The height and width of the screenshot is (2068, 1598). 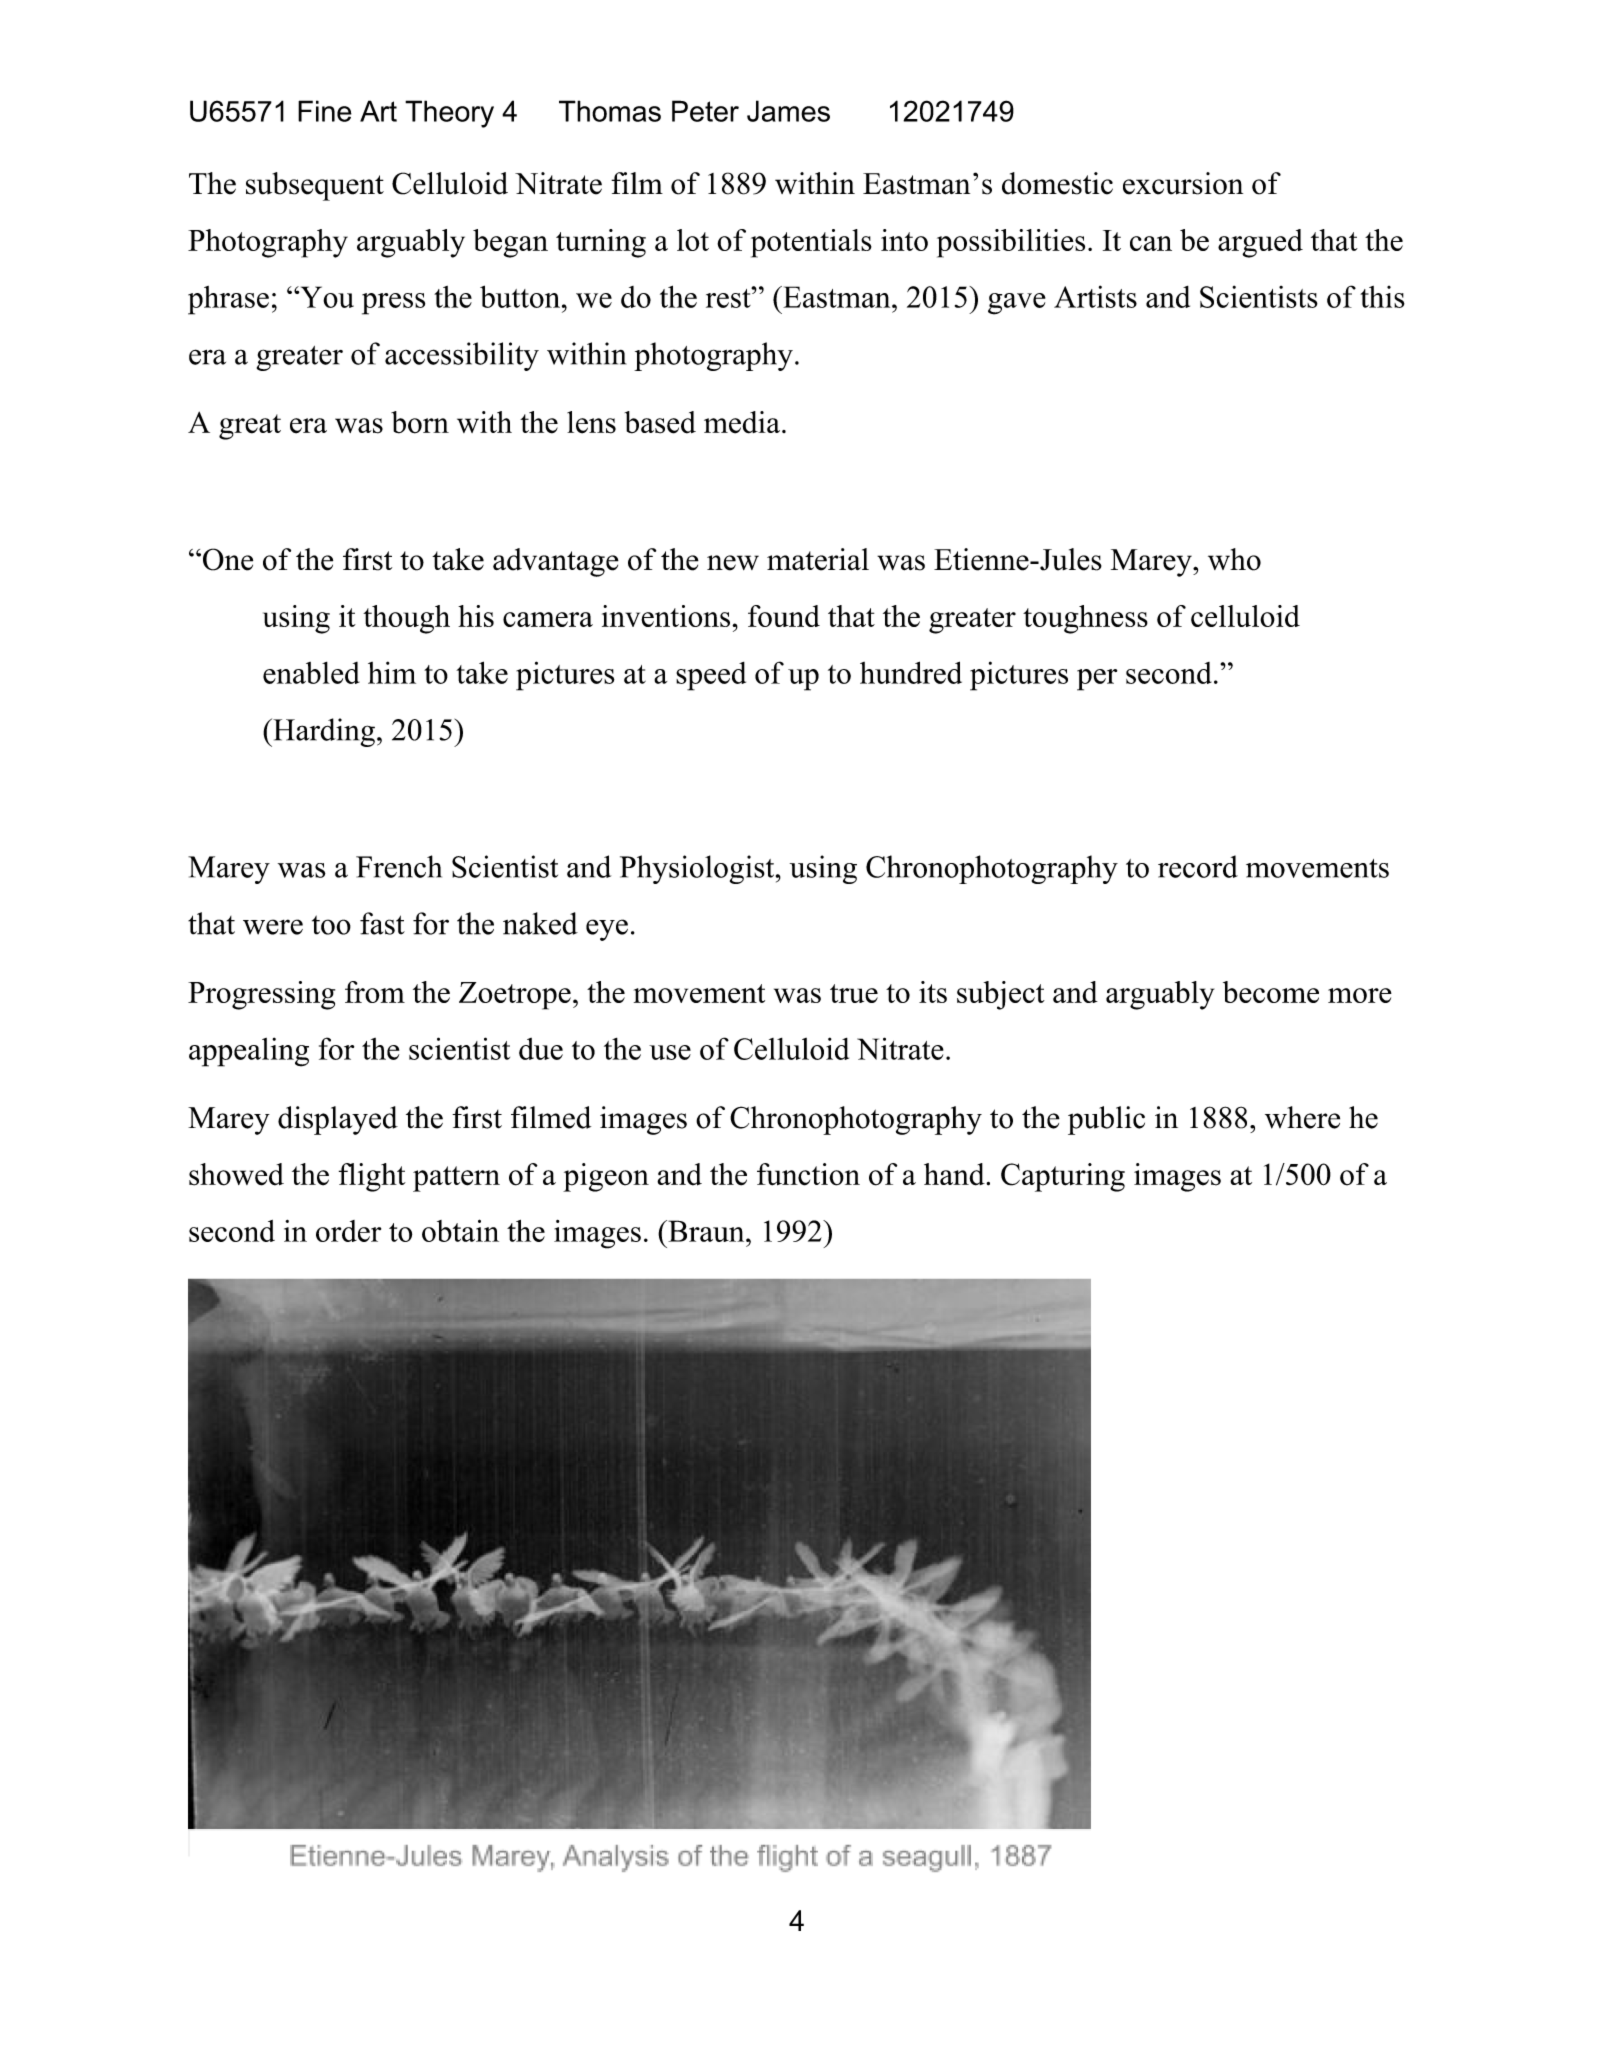 I want to click on material, so click(x=818, y=559).
